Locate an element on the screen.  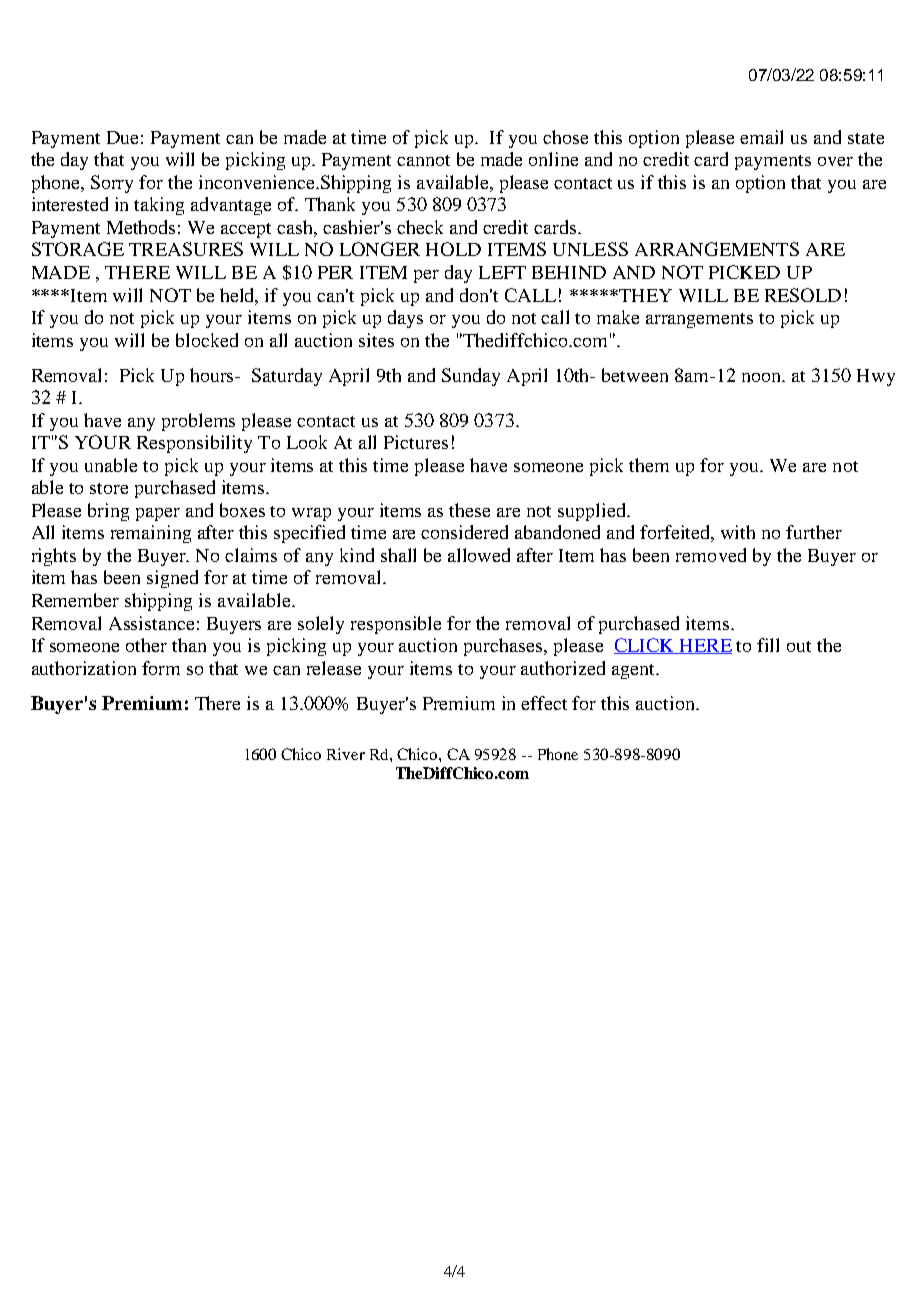
them is located at coordinates (649, 465).
